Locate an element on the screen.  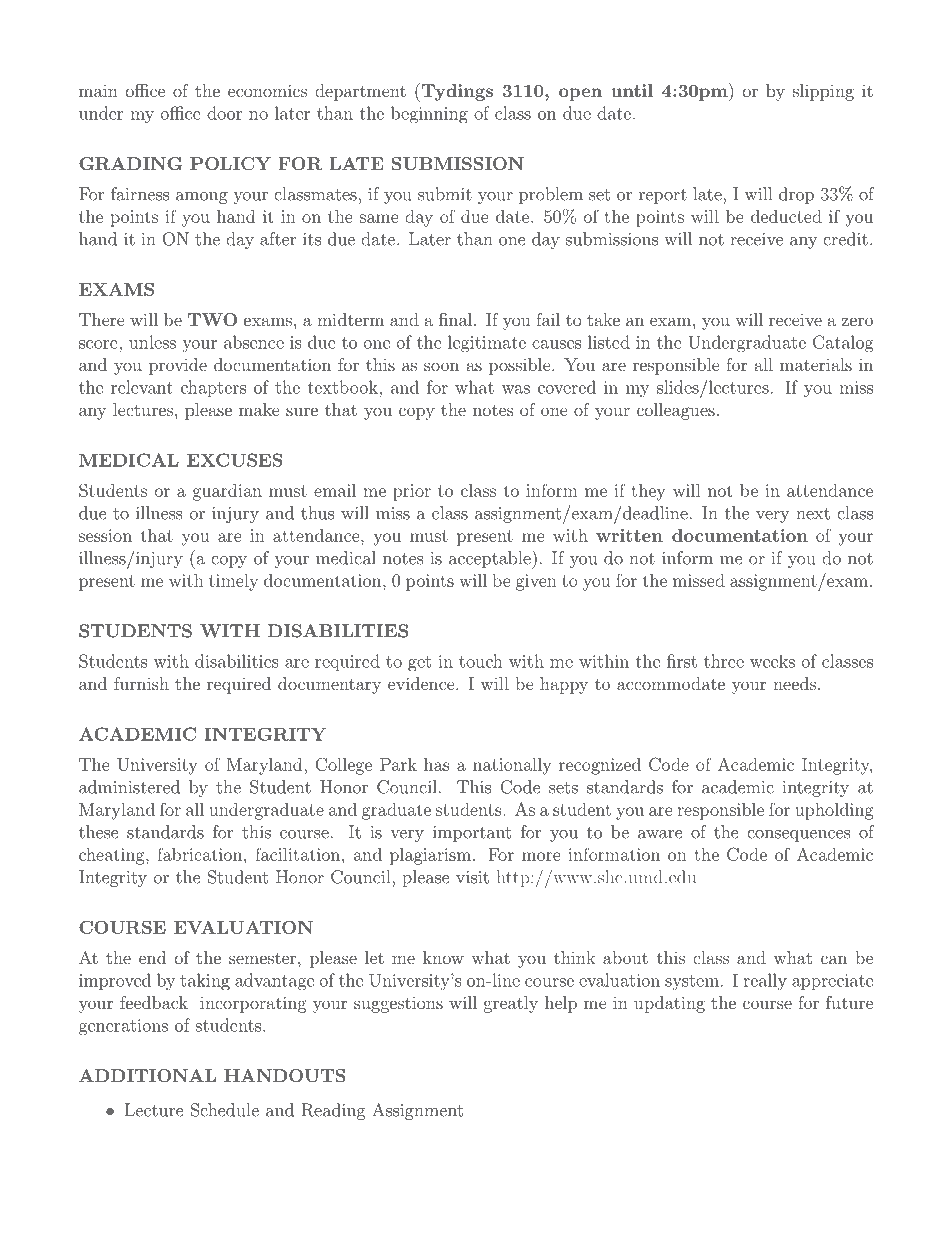
ADDITIONAL is located at coordinates (147, 1075).
